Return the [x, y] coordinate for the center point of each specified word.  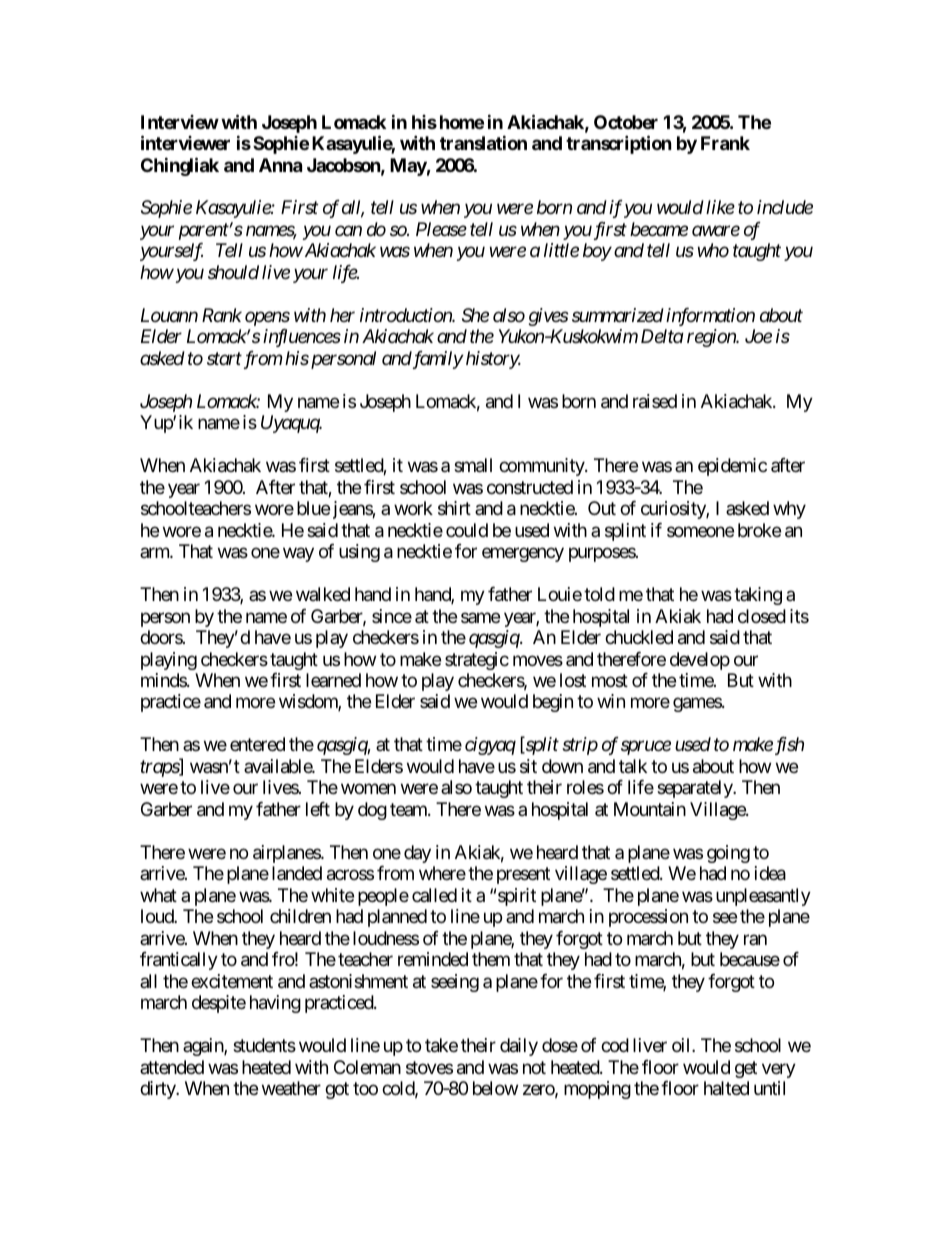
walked [323, 594]
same [480, 617]
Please [441, 229]
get [746, 1069]
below [495, 1088]
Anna [280, 165]
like [720, 207]
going [728, 854]
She [475, 315]
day [417, 854]
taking [758, 596]
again [204, 1047]
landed [297, 873]
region [712, 338]
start [224, 359]
